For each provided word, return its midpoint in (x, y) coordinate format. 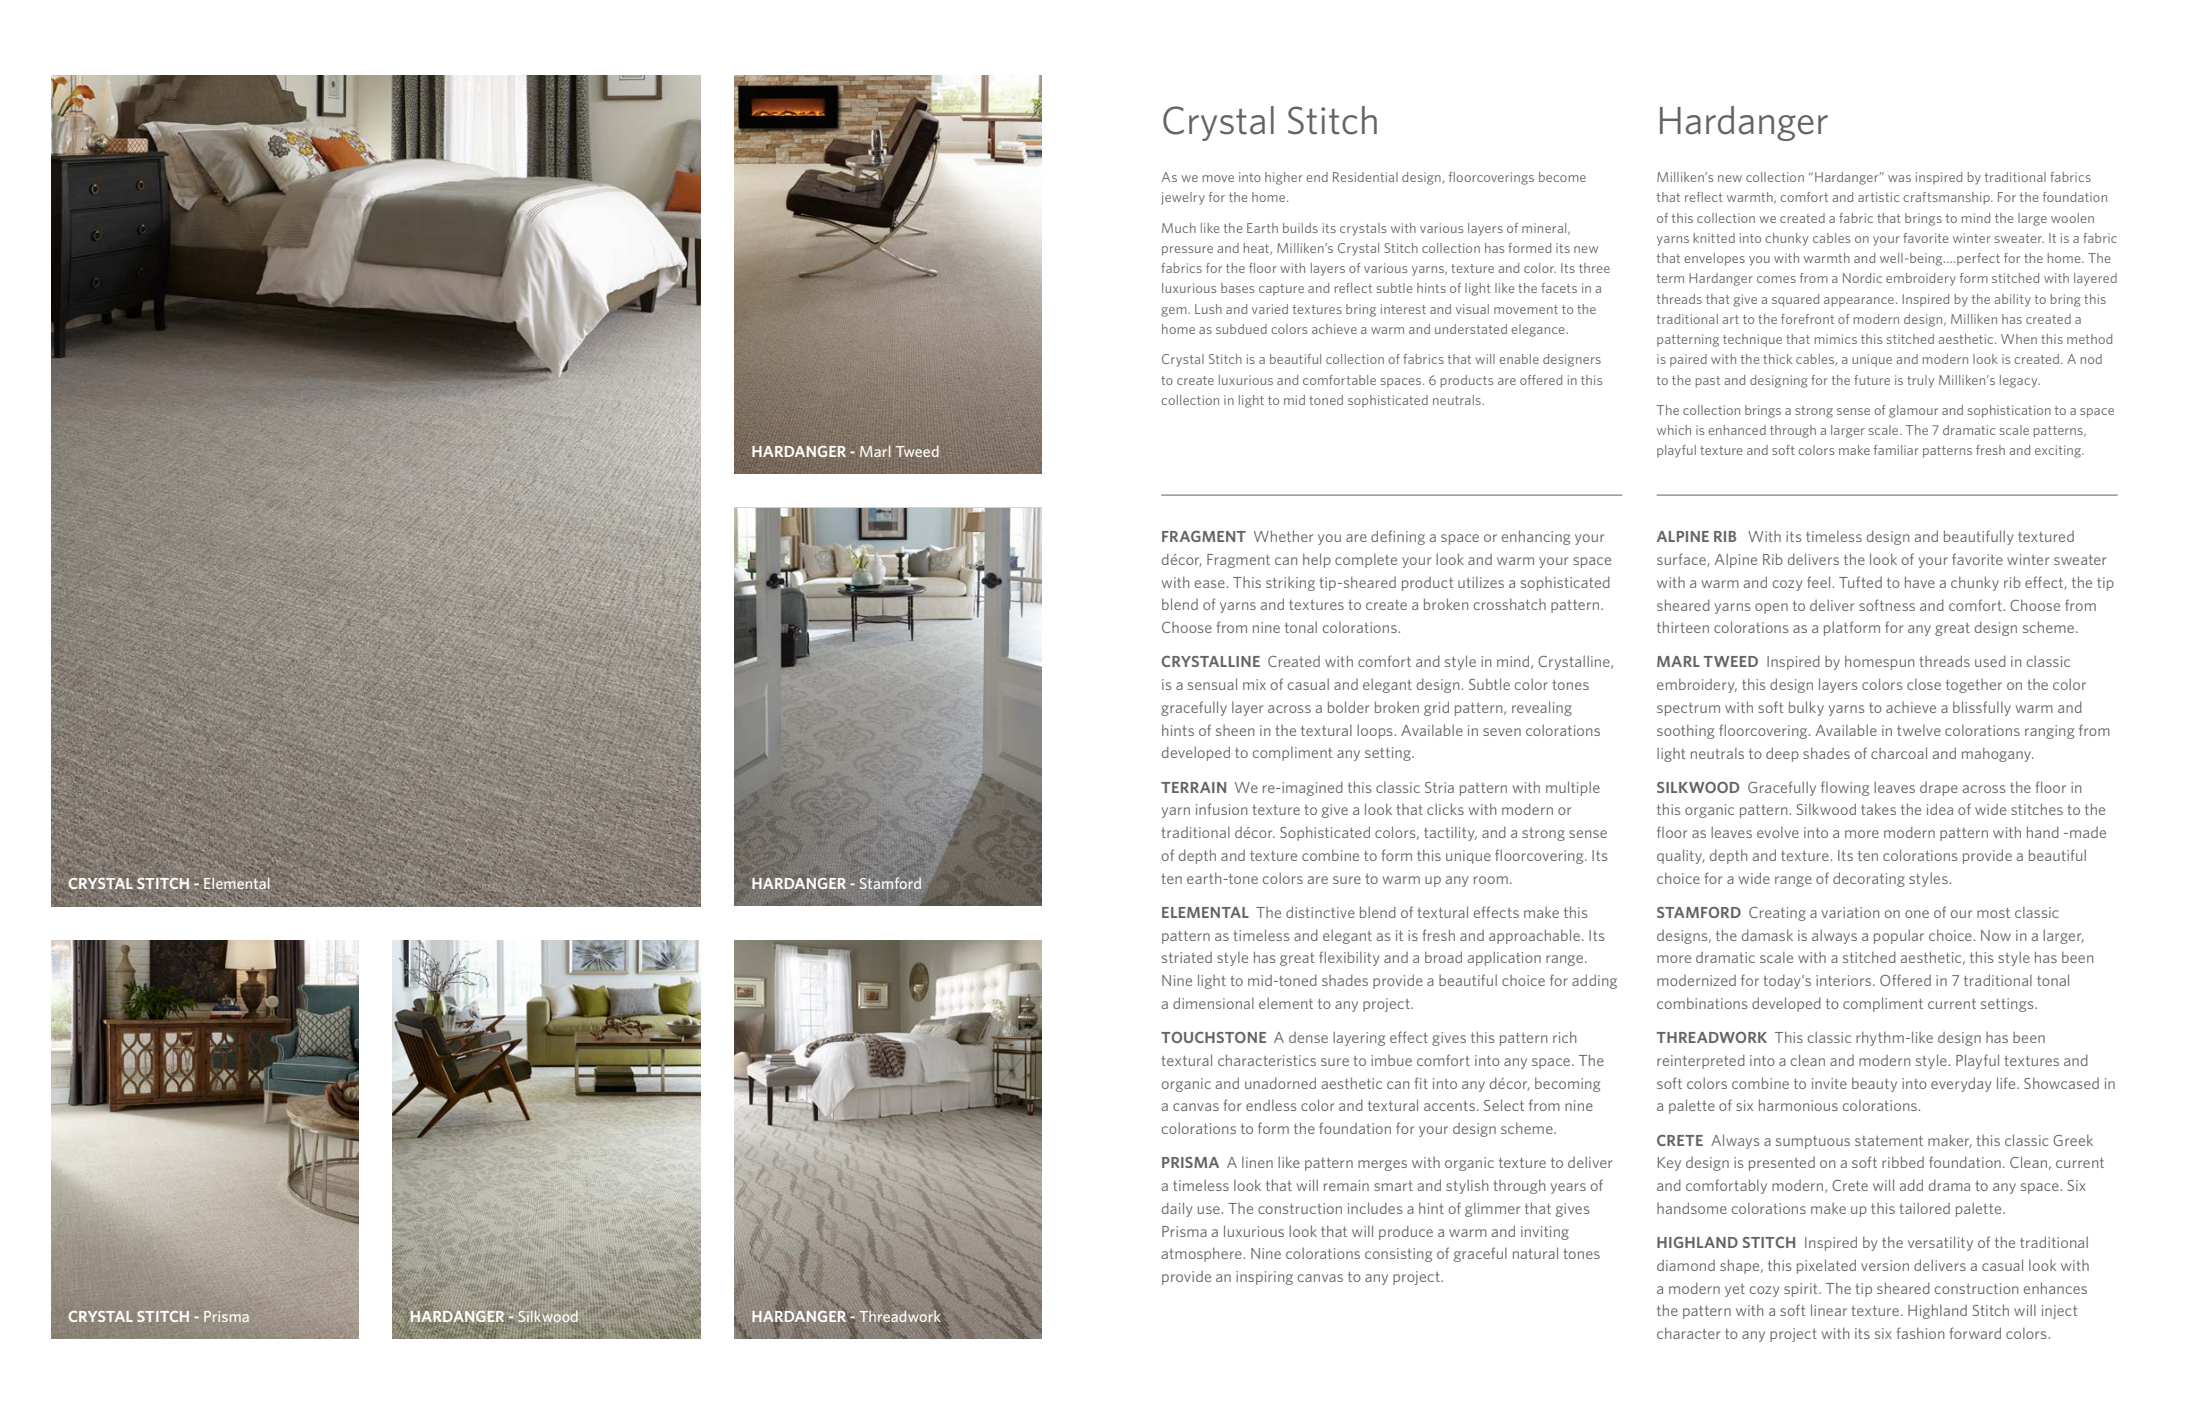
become (1562, 177)
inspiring (1264, 1278)
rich (1565, 1037)
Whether (1283, 536)
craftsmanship (1947, 198)
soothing (1685, 731)
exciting (2059, 451)
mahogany (1998, 754)
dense (1308, 1037)
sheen (1235, 730)
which (1674, 430)
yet (1735, 1290)
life (2007, 1083)
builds (1300, 228)
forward (1975, 1333)
